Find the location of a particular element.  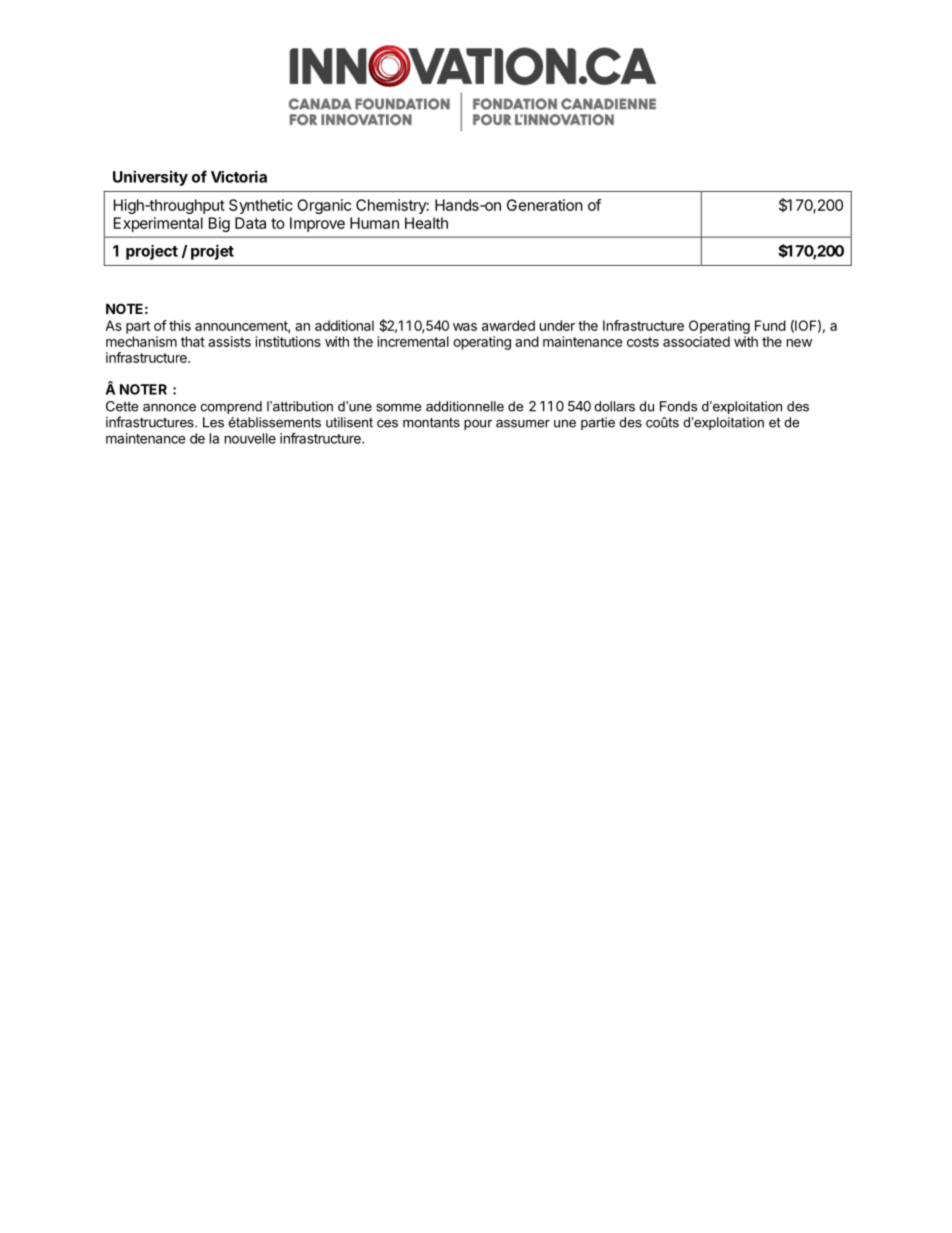

Les is located at coordinates (213, 422).
